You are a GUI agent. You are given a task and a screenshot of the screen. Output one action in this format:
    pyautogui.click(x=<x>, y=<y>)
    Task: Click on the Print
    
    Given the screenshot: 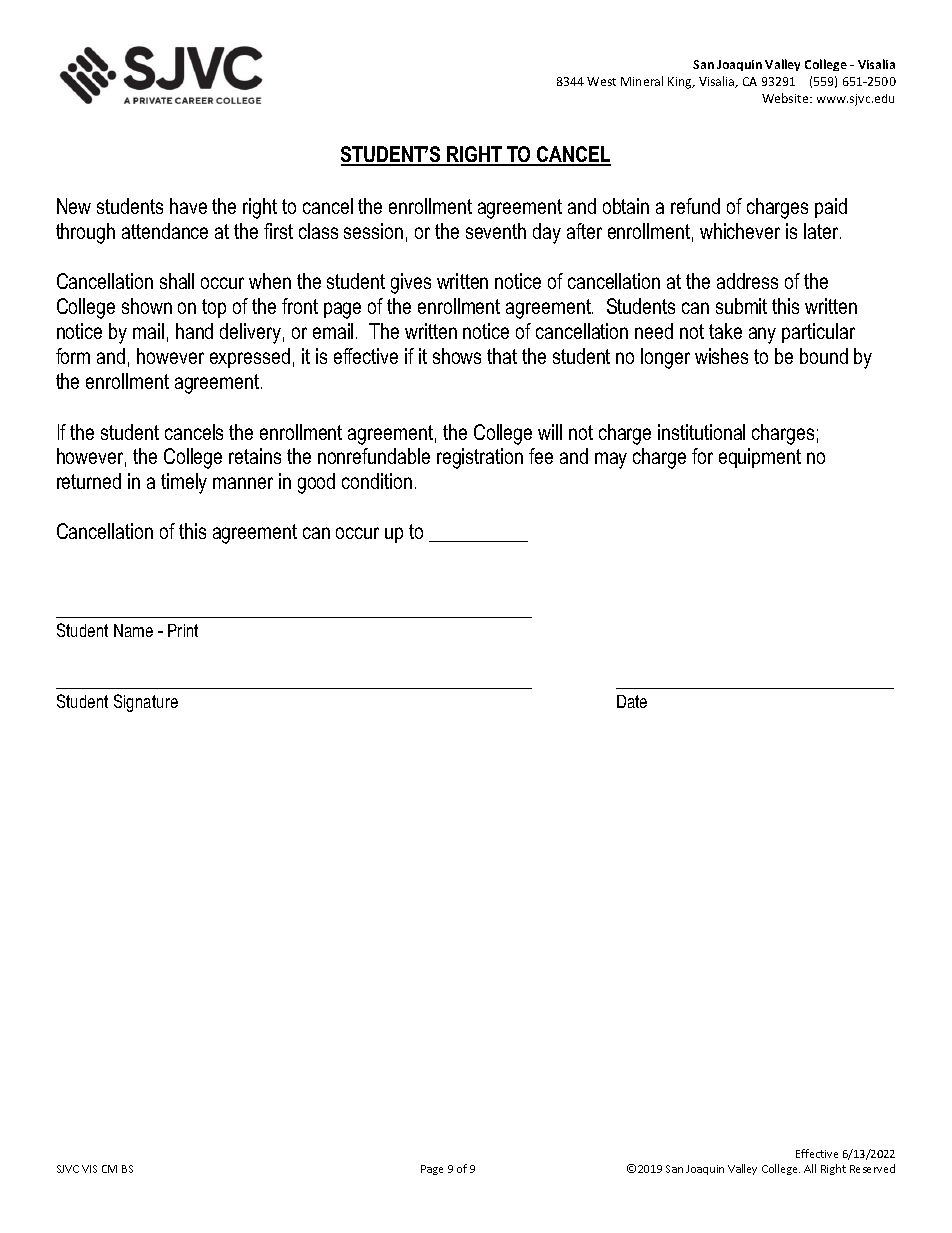 What is the action you would take?
    pyautogui.click(x=183, y=630)
